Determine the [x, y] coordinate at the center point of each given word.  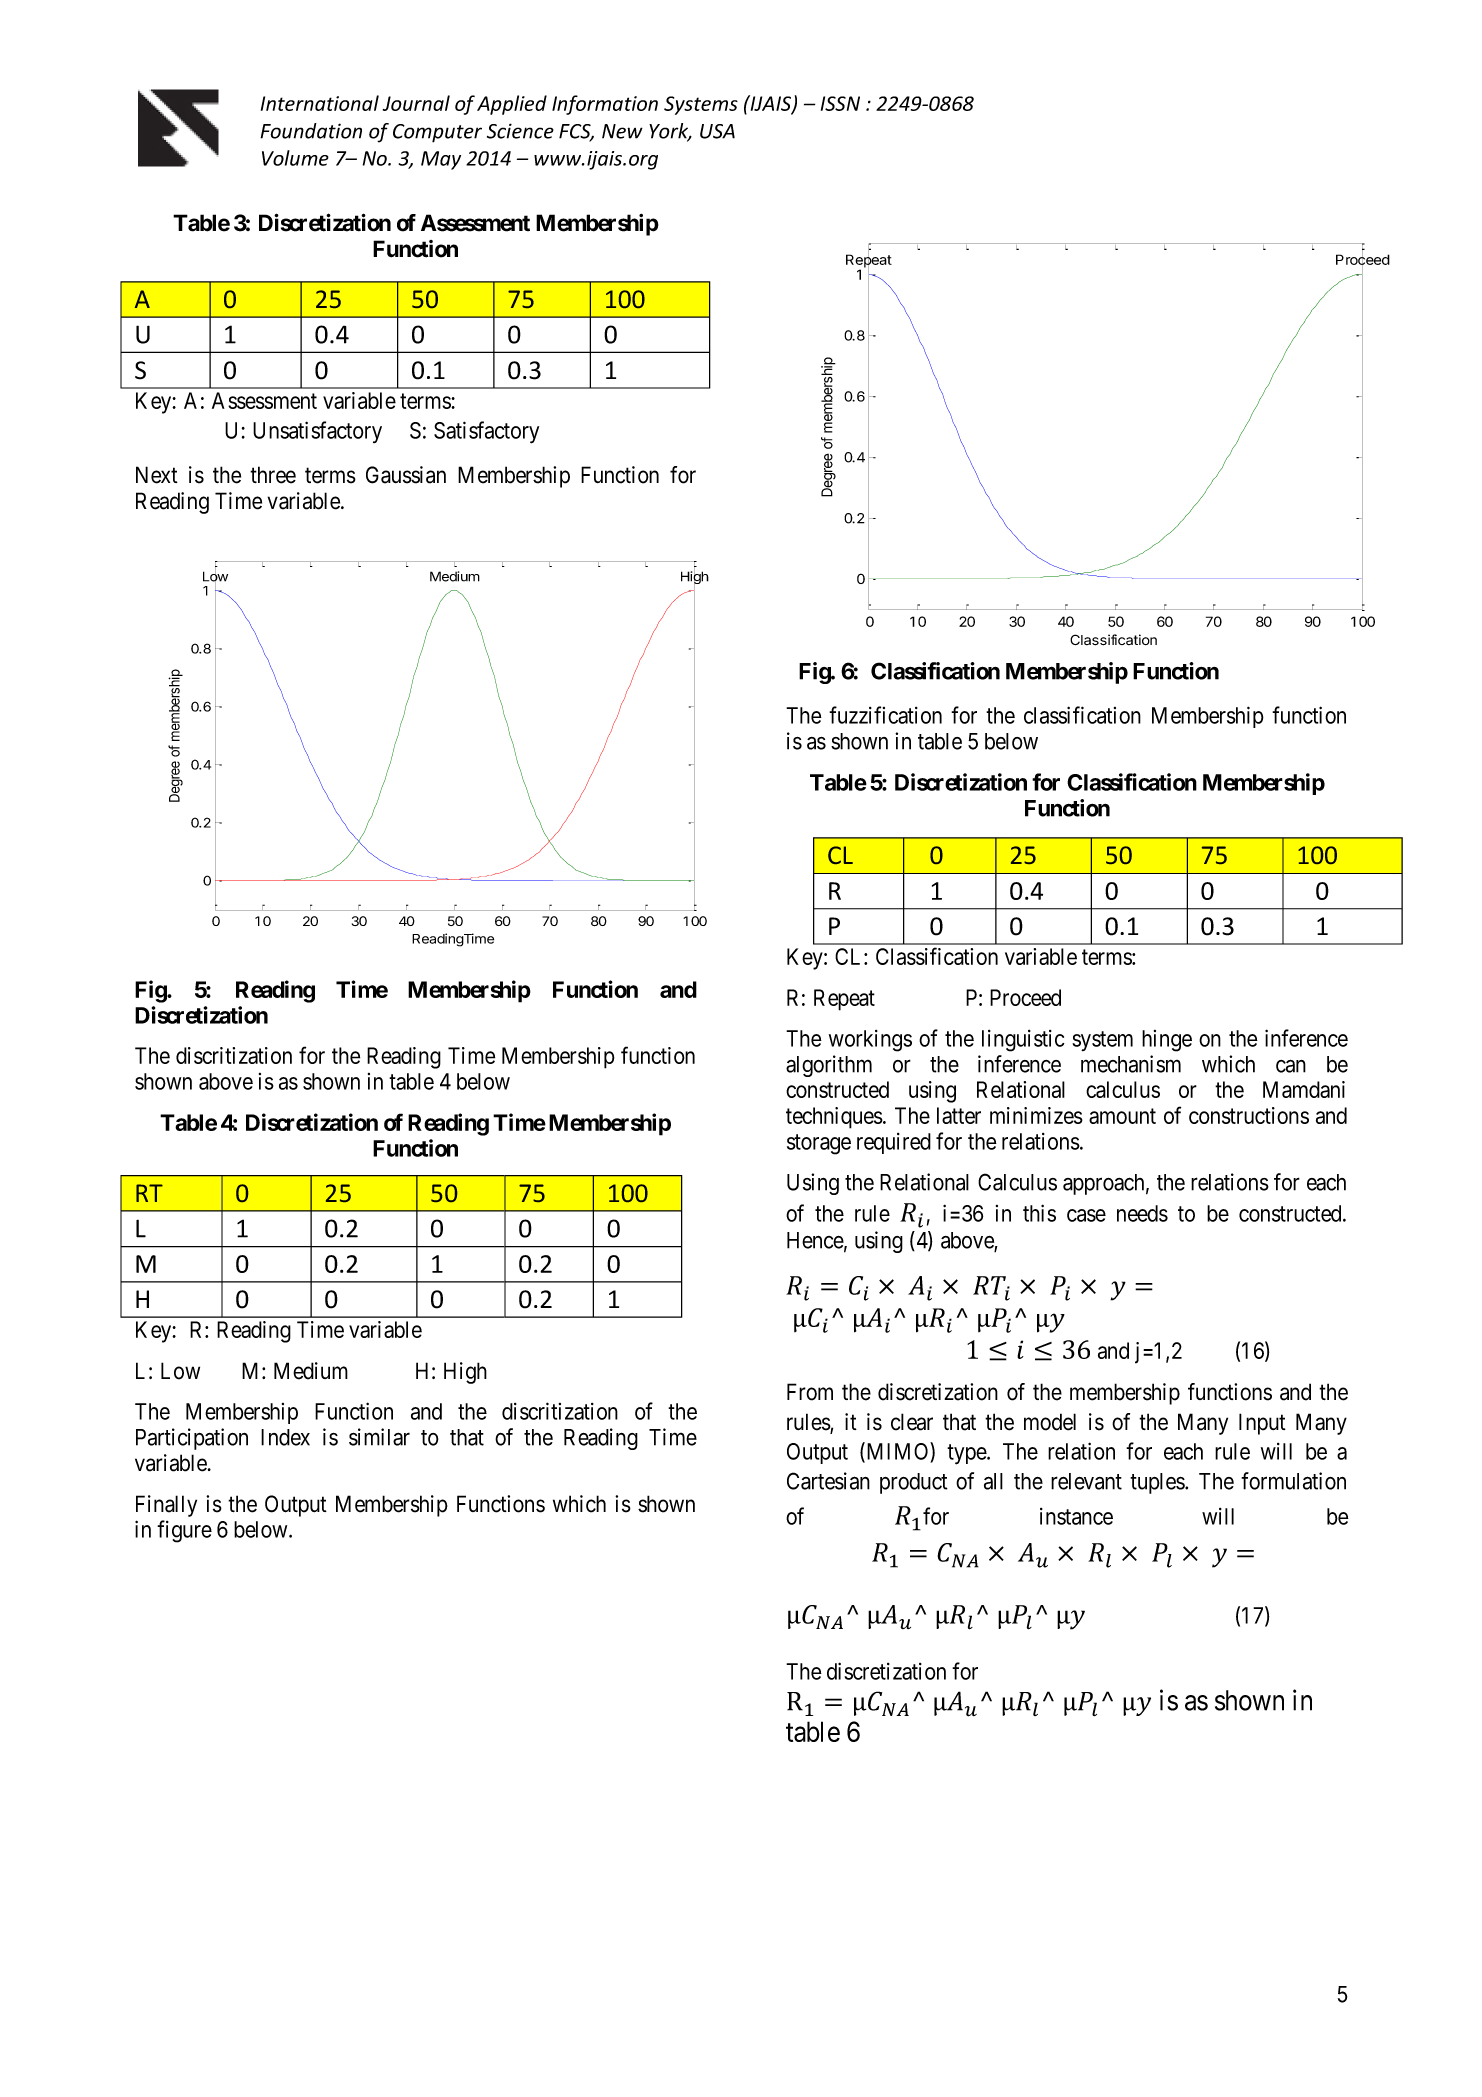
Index [285, 1437]
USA [717, 131]
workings [870, 1041]
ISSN [840, 103]
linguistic [1023, 1041]
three [273, 475]
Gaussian [406, 475]
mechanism [1131, 1064]
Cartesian [828, 1481]
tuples [1158, 1483]
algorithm [829, 1066]
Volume [295, 158]
